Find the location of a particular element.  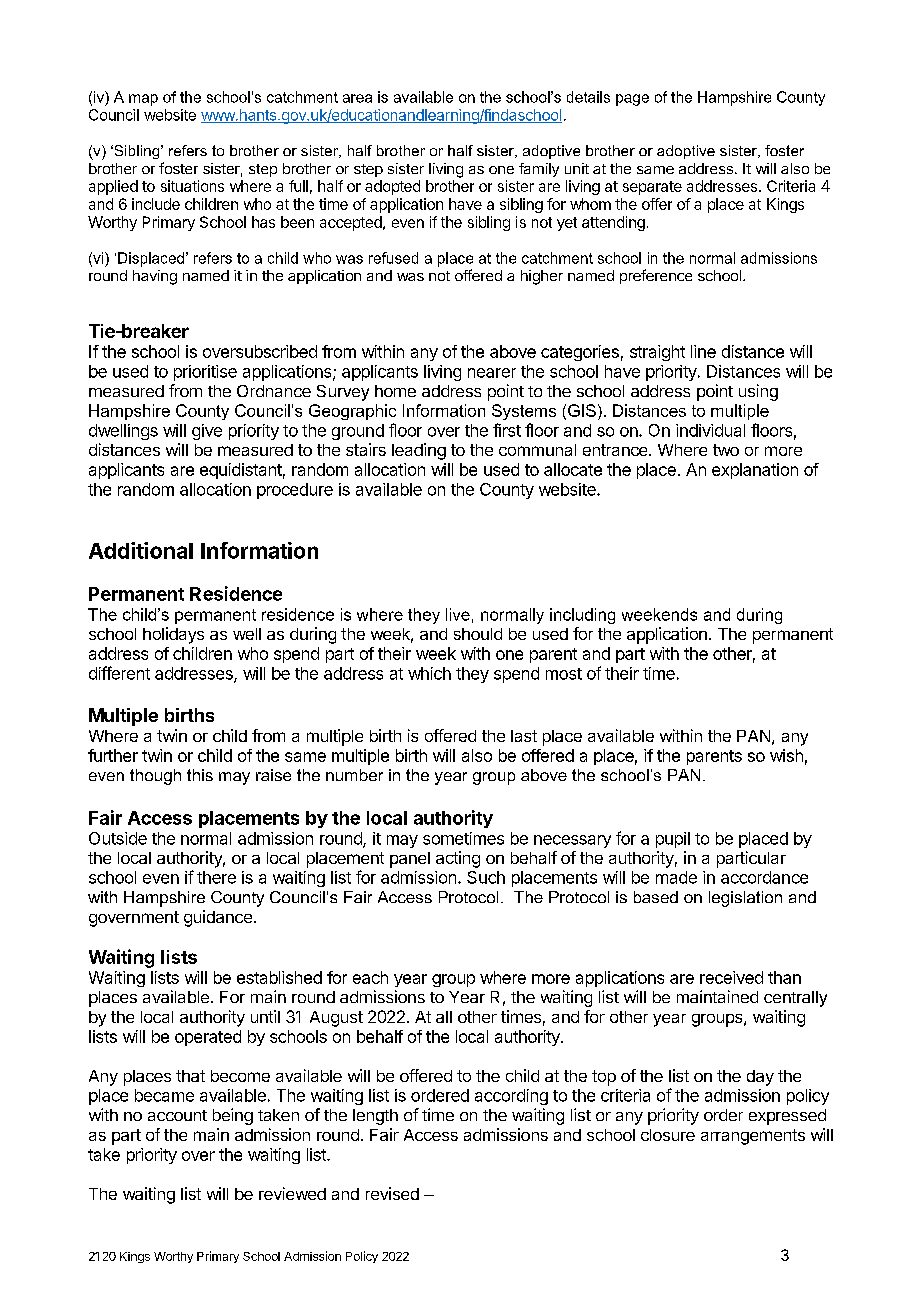

account is located at coordinates (177, 1115).
